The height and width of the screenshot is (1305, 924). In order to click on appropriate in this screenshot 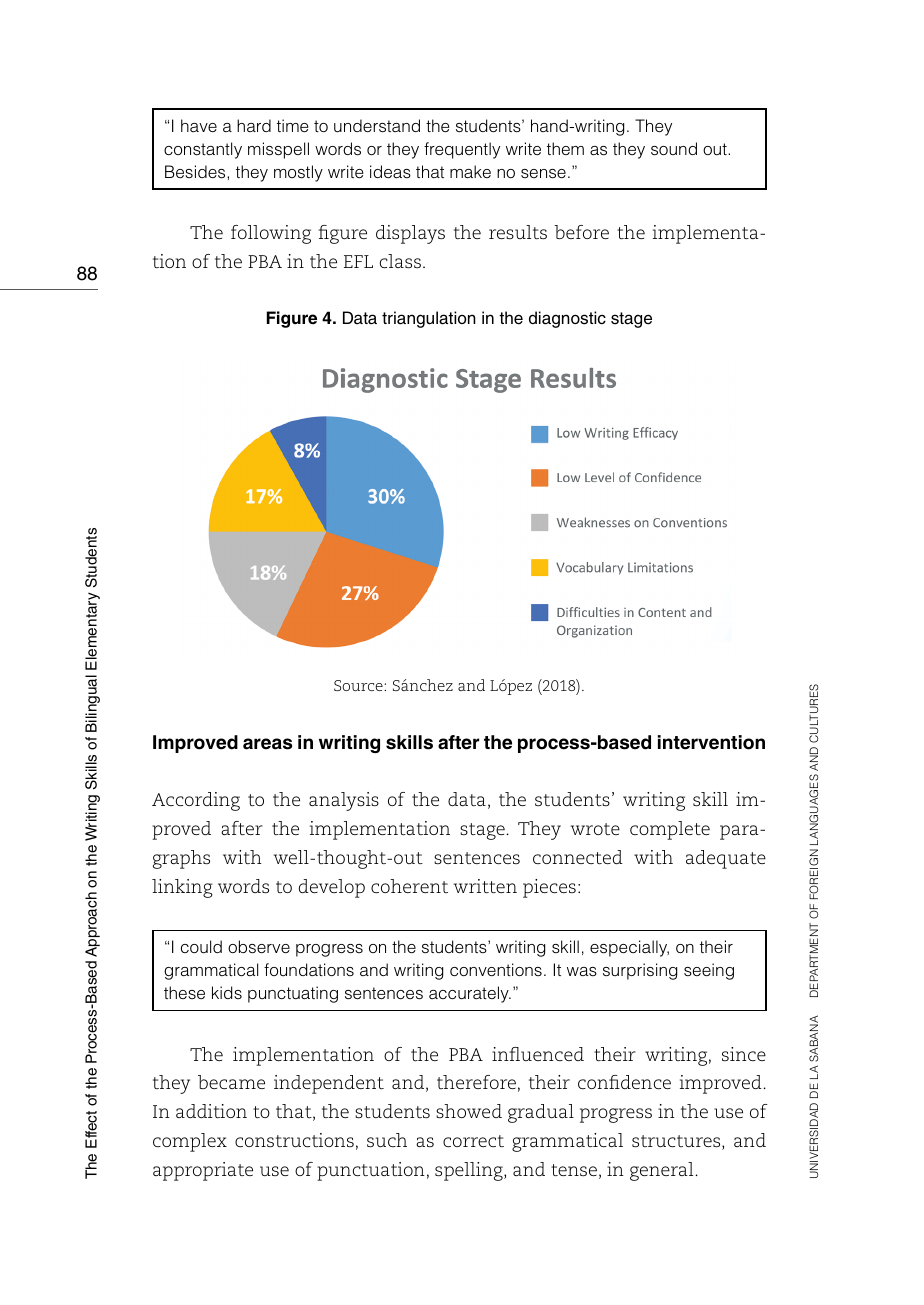, I will do `click(203, 1171)`.
